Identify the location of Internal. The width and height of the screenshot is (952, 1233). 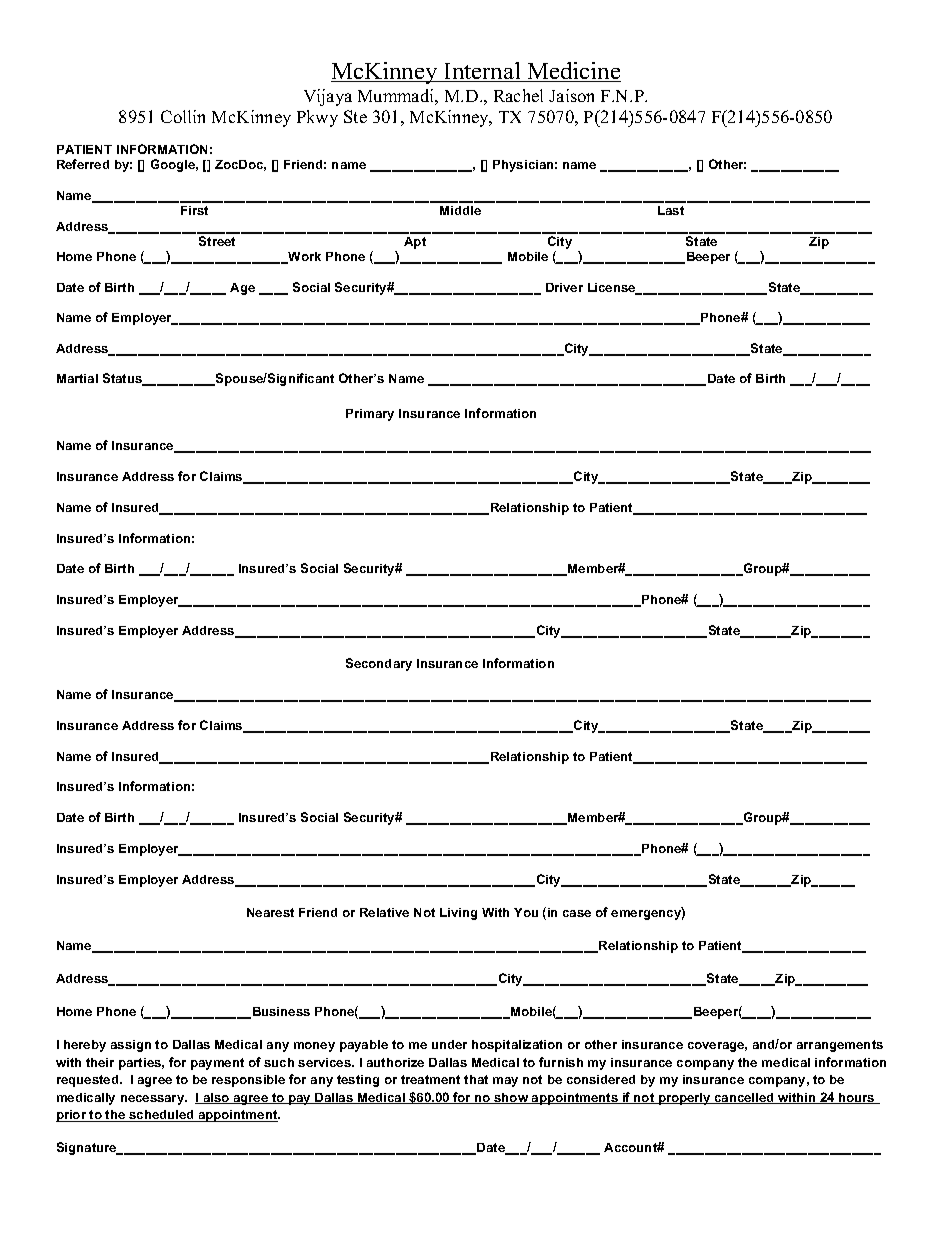
(482, 72).
